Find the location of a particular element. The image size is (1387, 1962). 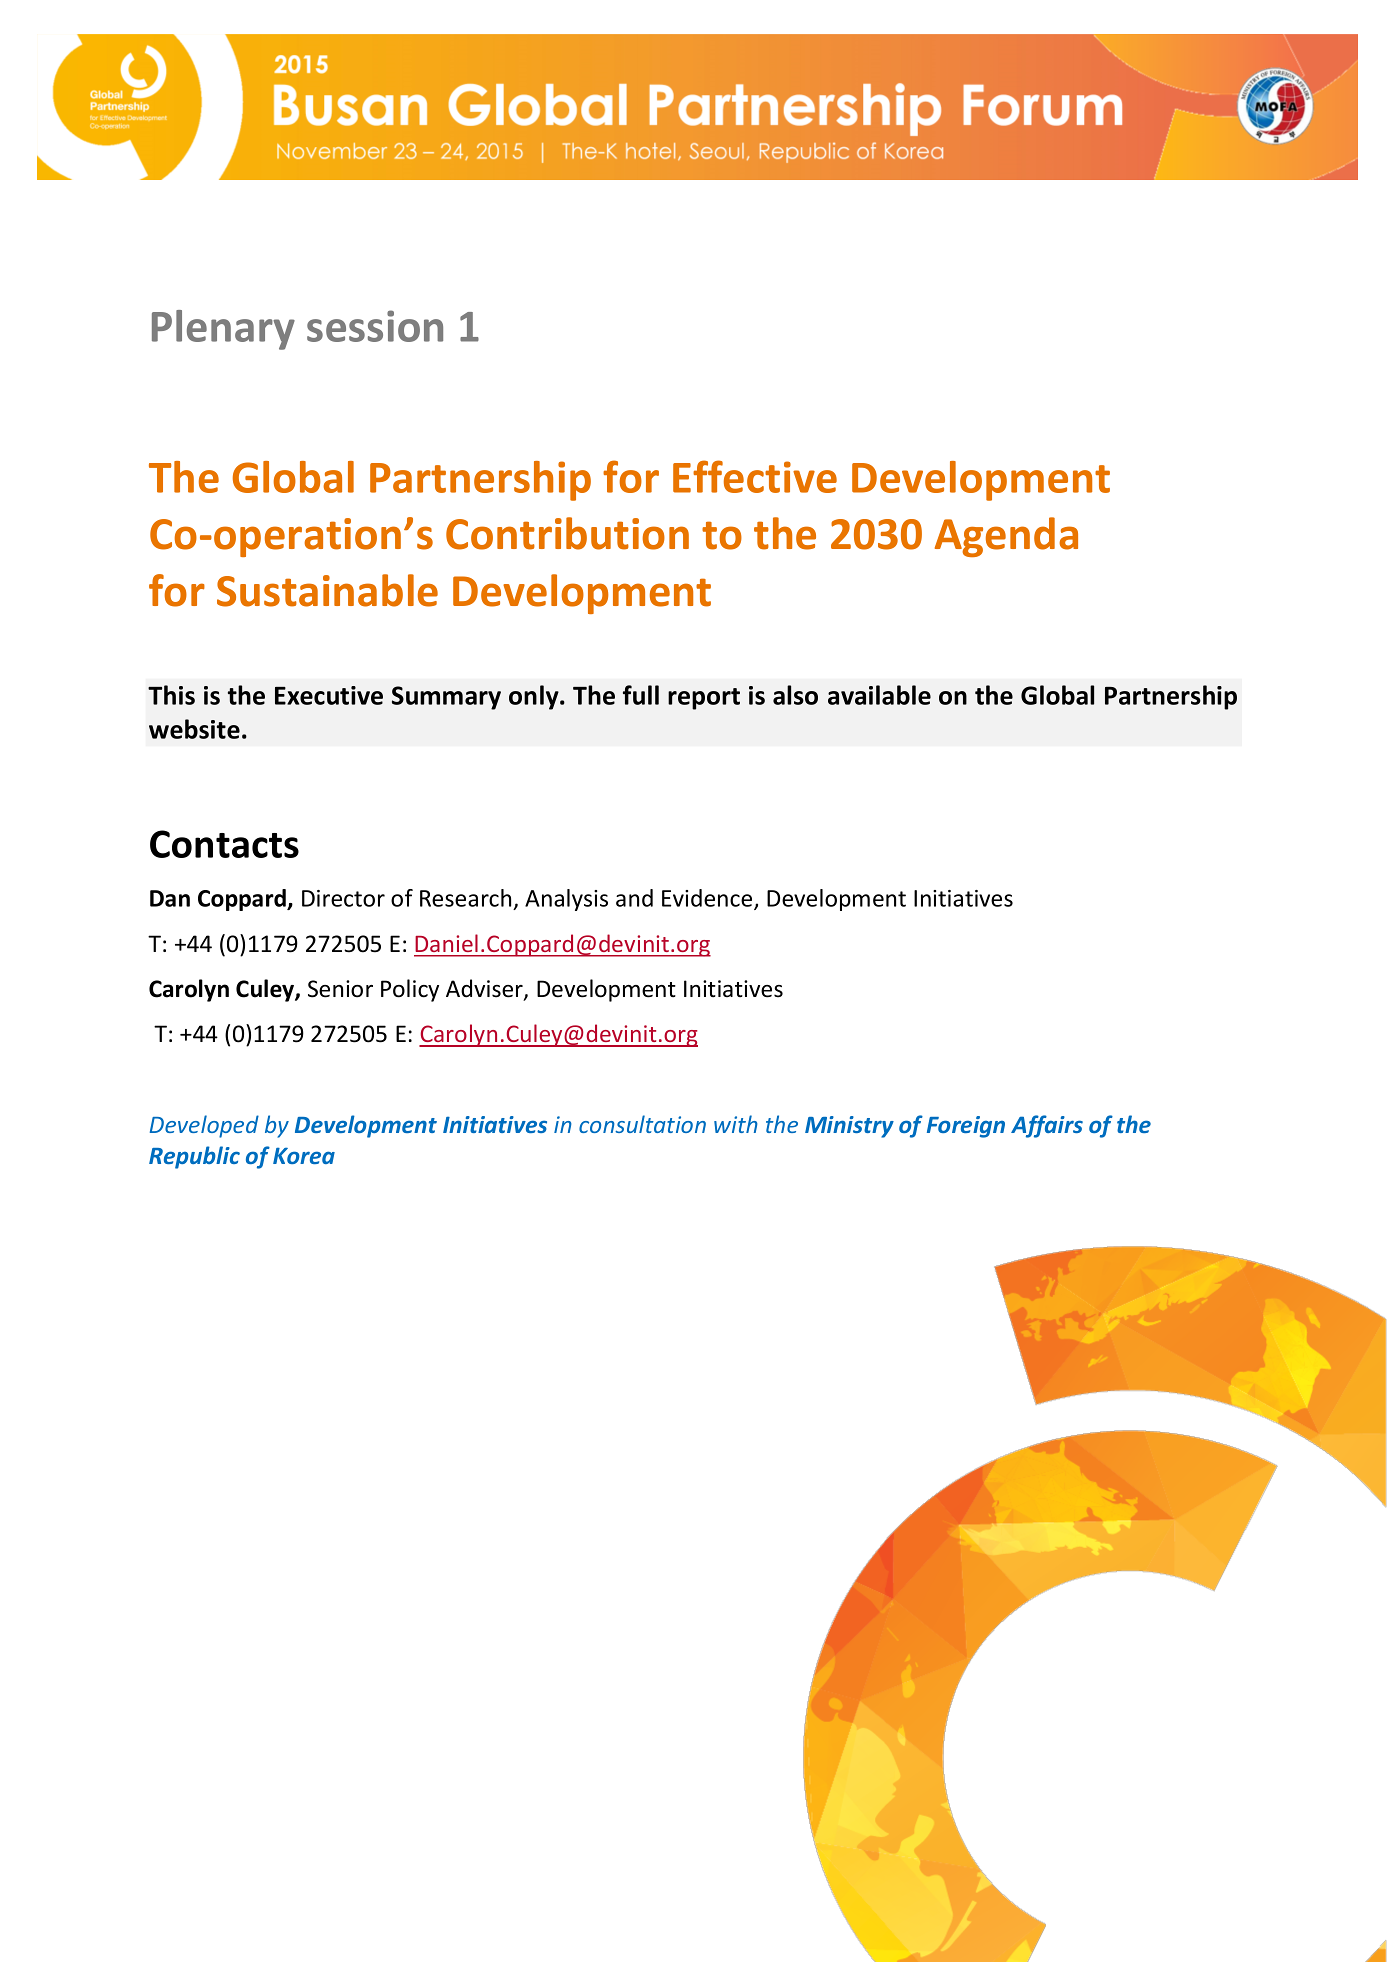

and is located at coordinates (634, 898).
